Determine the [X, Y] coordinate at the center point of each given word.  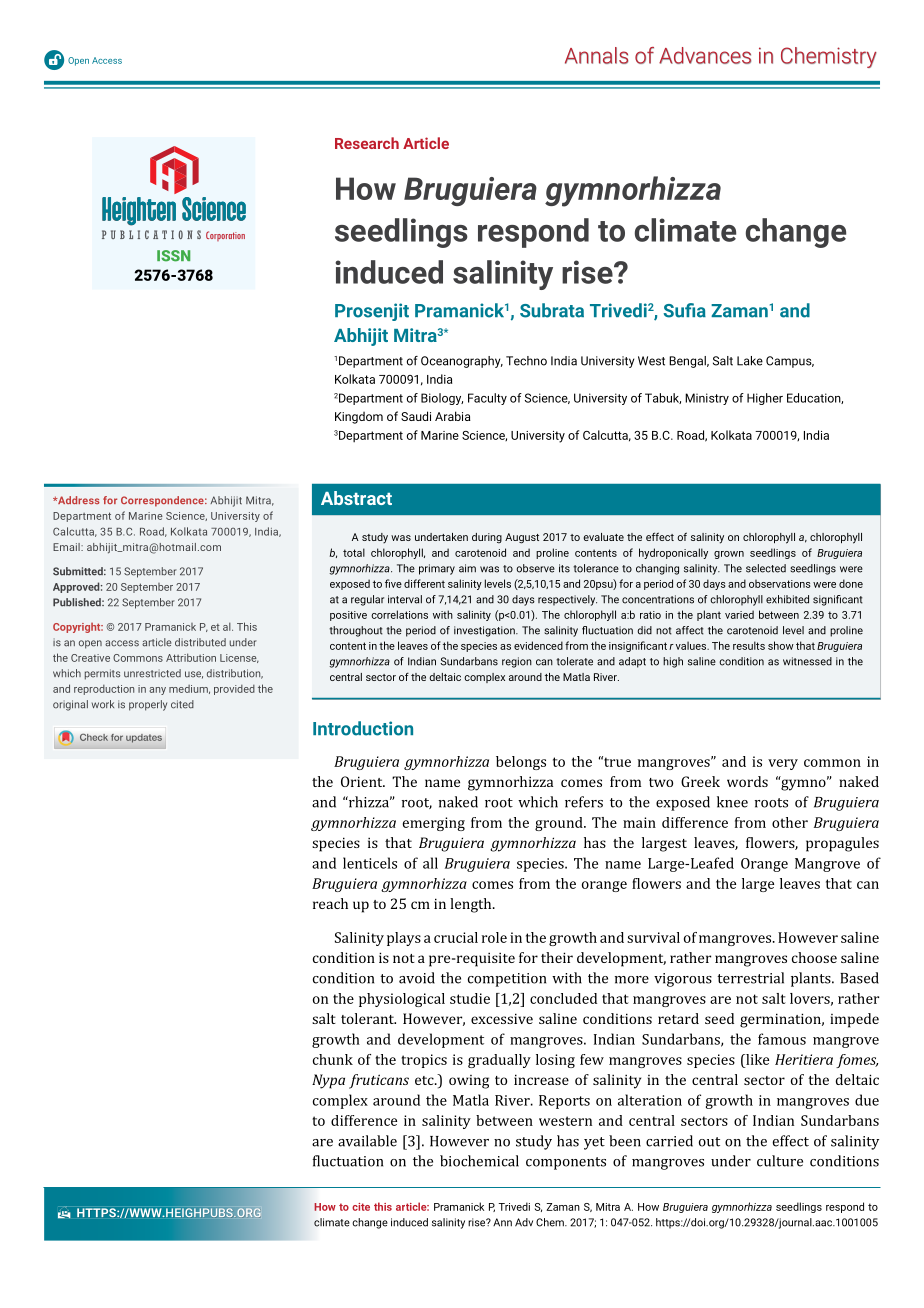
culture [780, 1161]
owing [469, 1082]
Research [367, 143]
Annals [596, 55]
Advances [705, 55]
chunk [333, 1059]
